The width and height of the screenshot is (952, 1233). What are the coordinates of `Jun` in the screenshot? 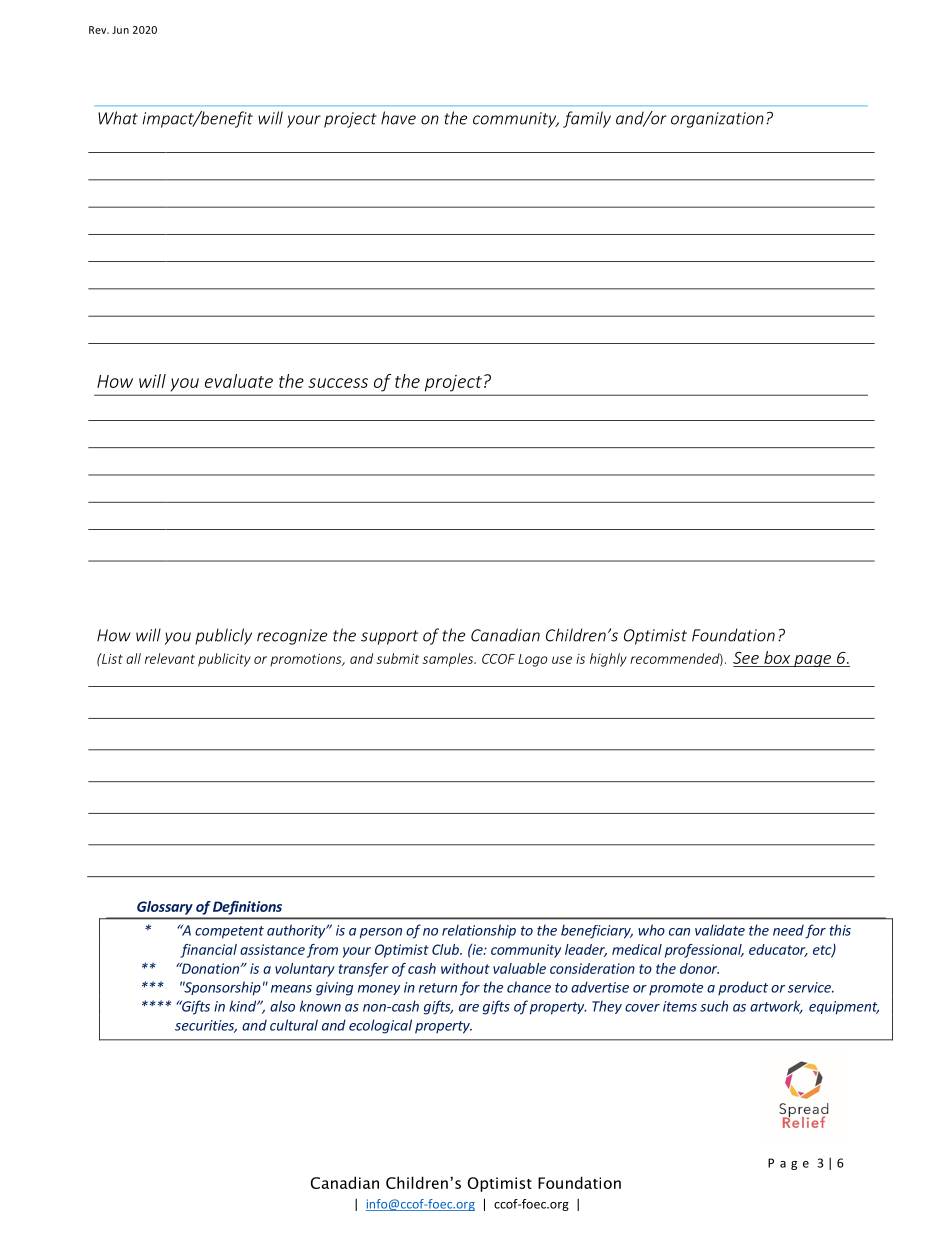 It's located at (120, 30).
